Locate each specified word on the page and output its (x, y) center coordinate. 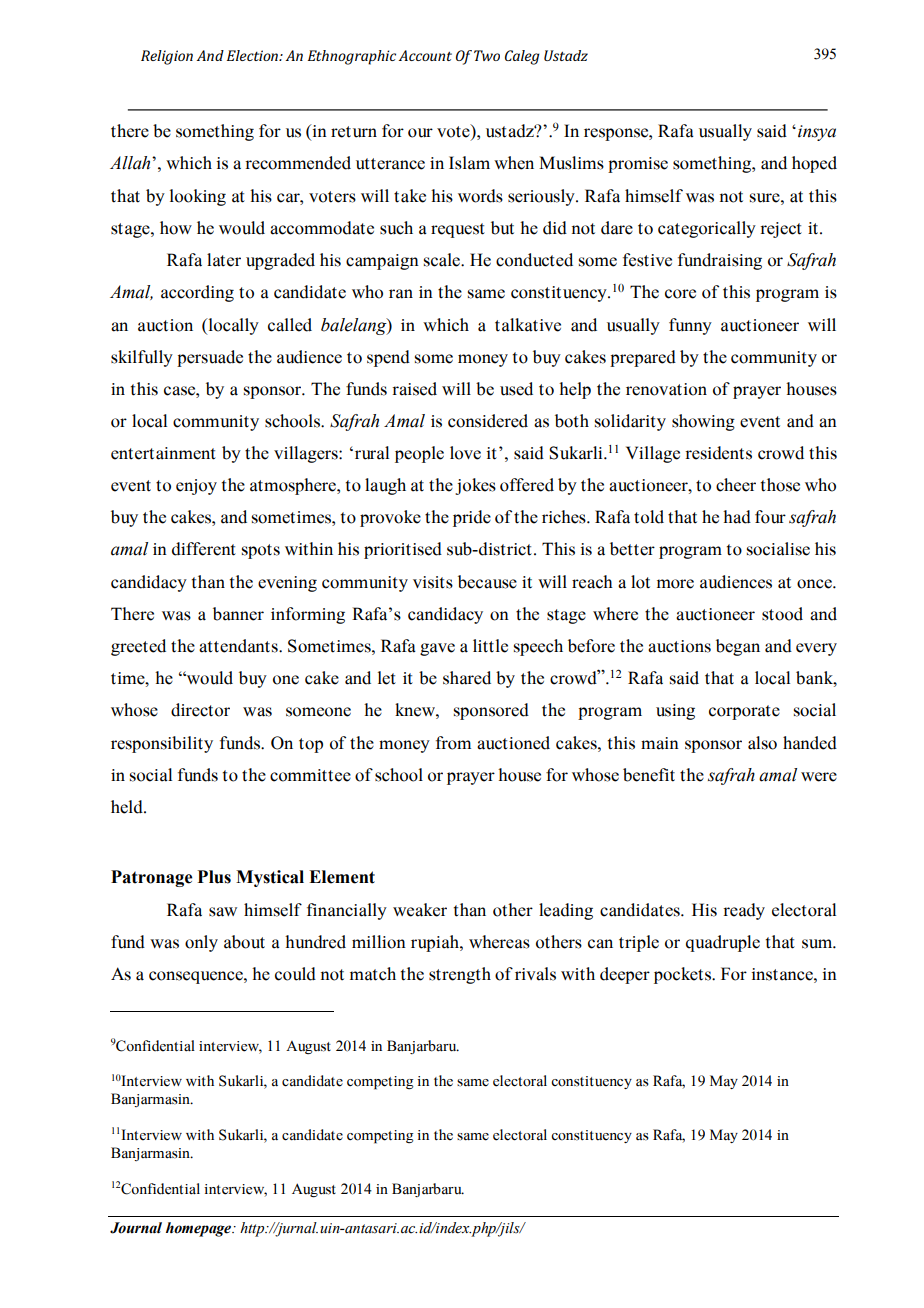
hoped (814, 164)
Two (487, 55)
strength (460, 975)
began (738, 647)
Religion (167, 57)
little (490, 646)
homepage (200, 1229)
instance (783, 974)
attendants (239, 646)
